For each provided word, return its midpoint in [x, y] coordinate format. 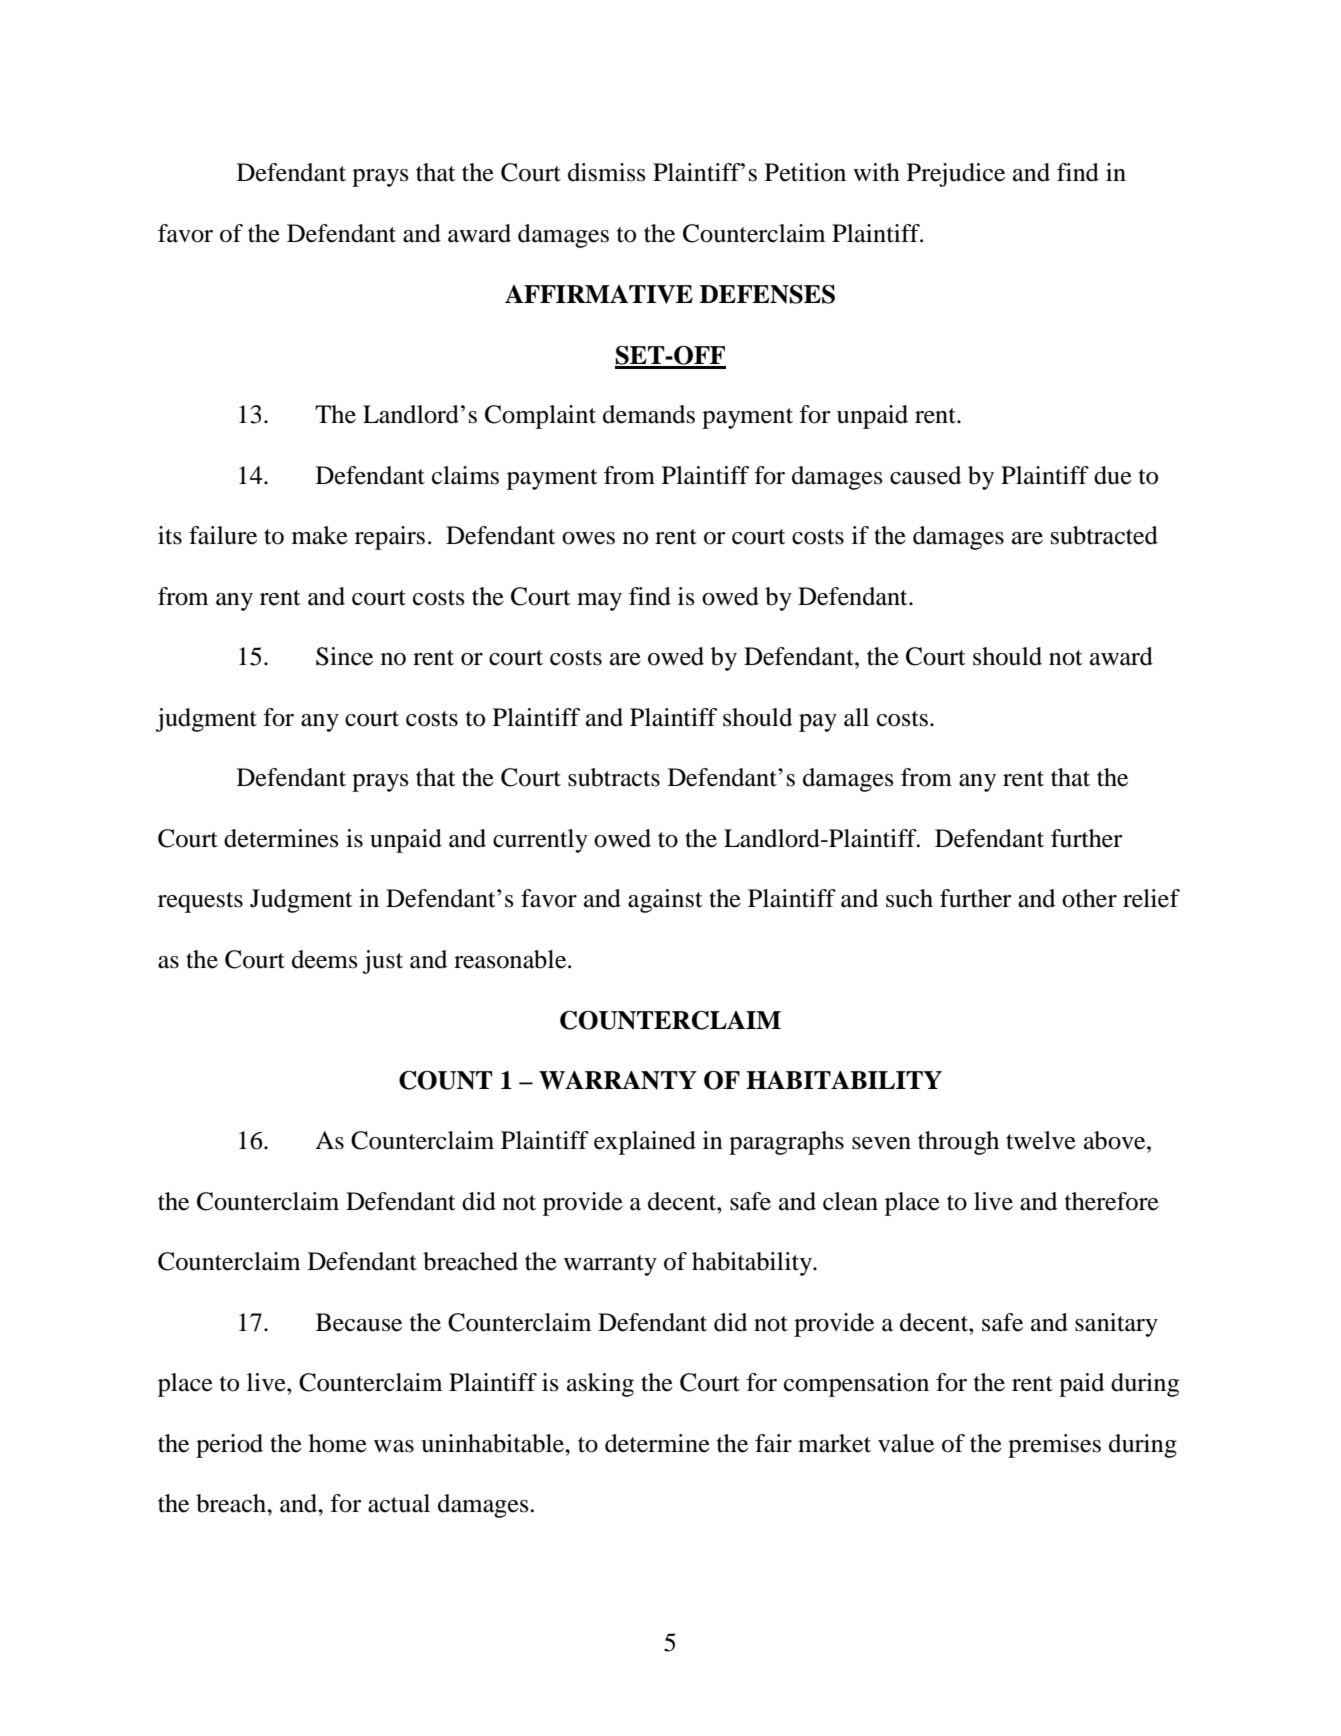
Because [359, 1322]
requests [200, 902]
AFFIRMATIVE [599, 294]
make [320, 535]
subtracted [1104, 535]
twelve [1041, 1140]
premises [1054, 1446]
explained [645, 1143]
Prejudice [956, 175]
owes [588, 538]
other [1089, 898]
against [665, 901]
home [338, 1443]
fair [773, 1443]
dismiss [607, 172]
